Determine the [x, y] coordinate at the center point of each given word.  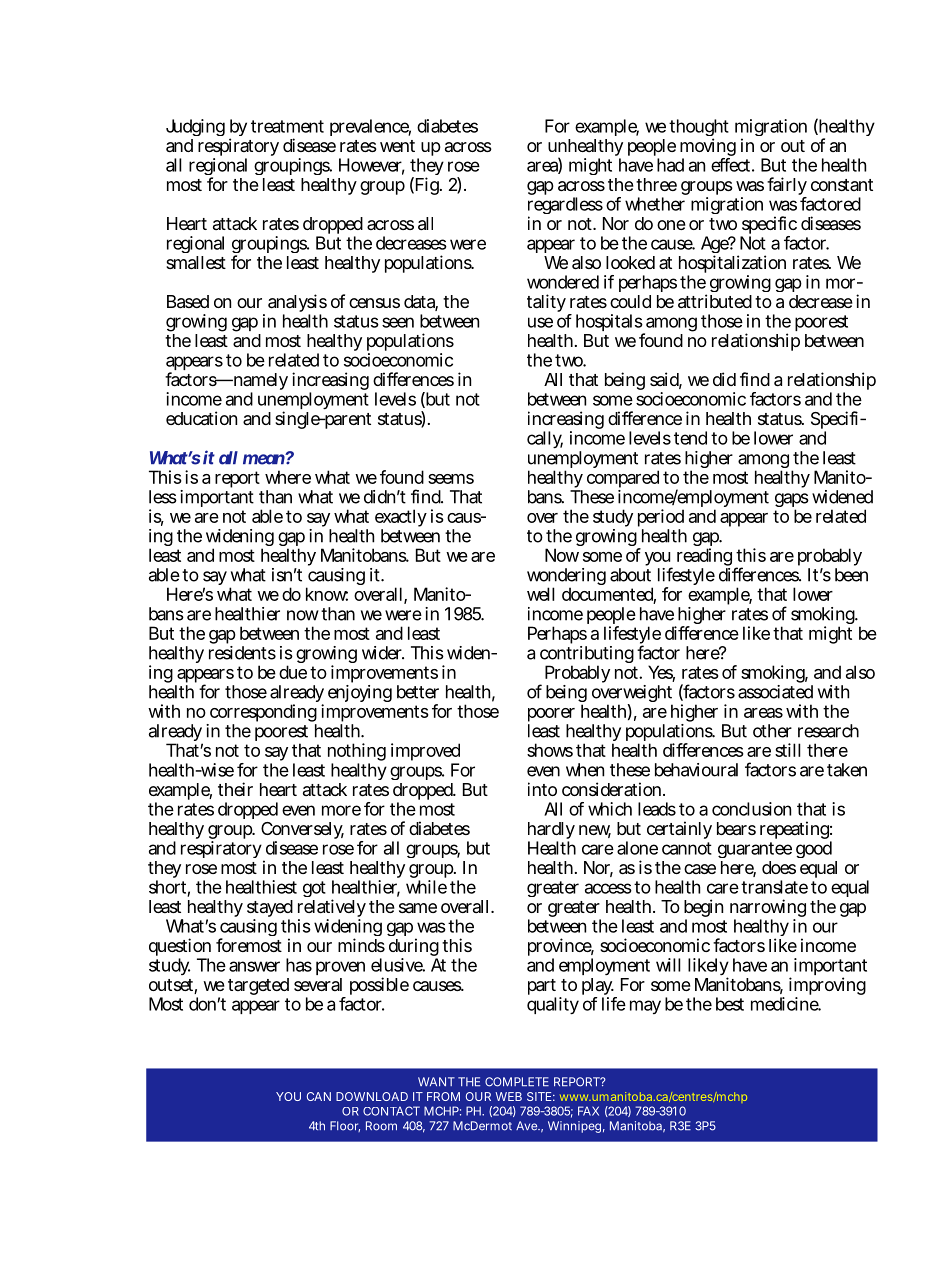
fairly [787, 187]
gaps [792, 501]
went [397, 146]
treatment [287, 126]
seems [451, 479]
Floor [345, 1126]
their [235, 789]
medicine [786, 1004]
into [542, 789]
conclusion [751, 809]
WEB [508, 1096]
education [201, 418]
